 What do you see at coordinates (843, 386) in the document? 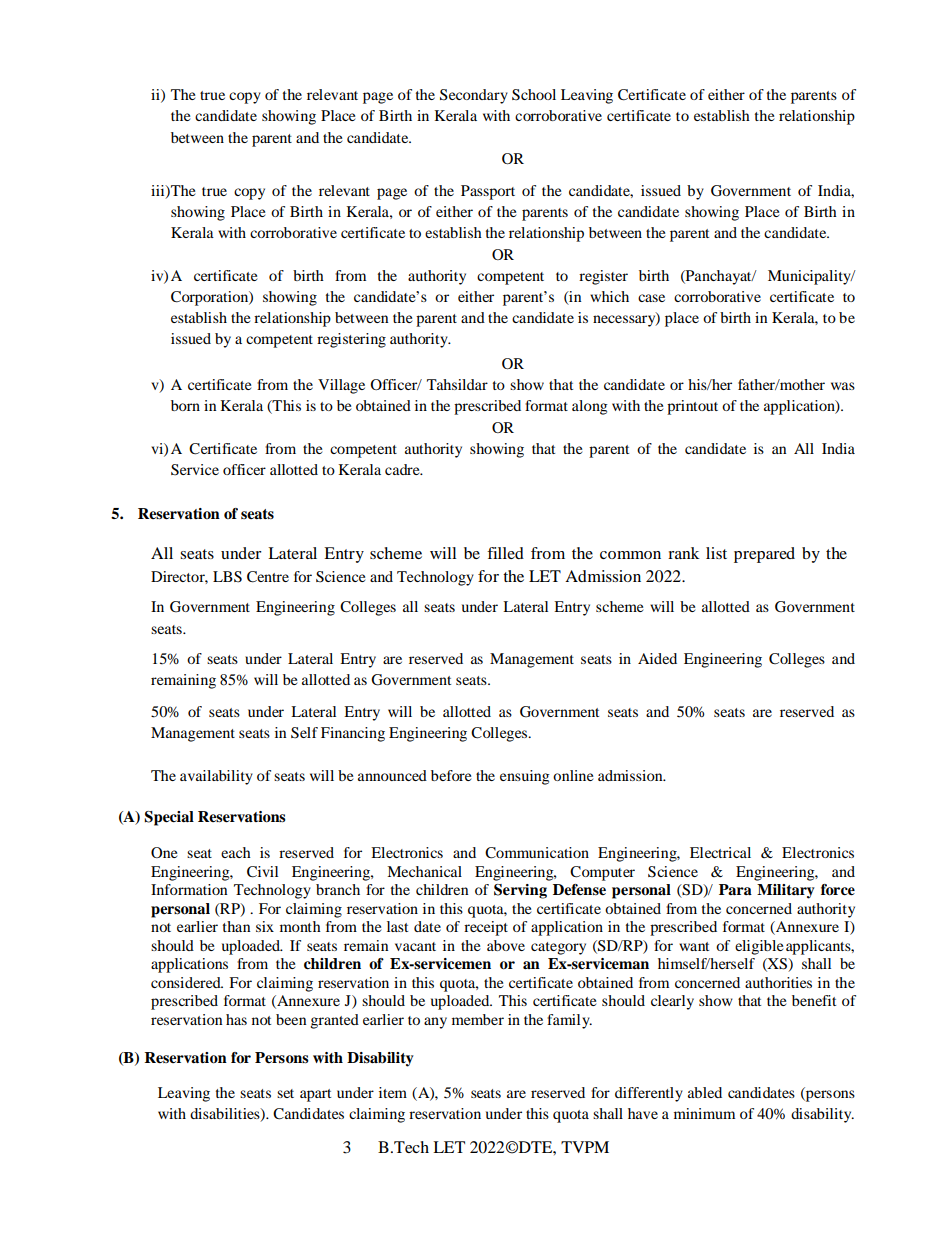
I see `was` at bounding box center [843, 386].
